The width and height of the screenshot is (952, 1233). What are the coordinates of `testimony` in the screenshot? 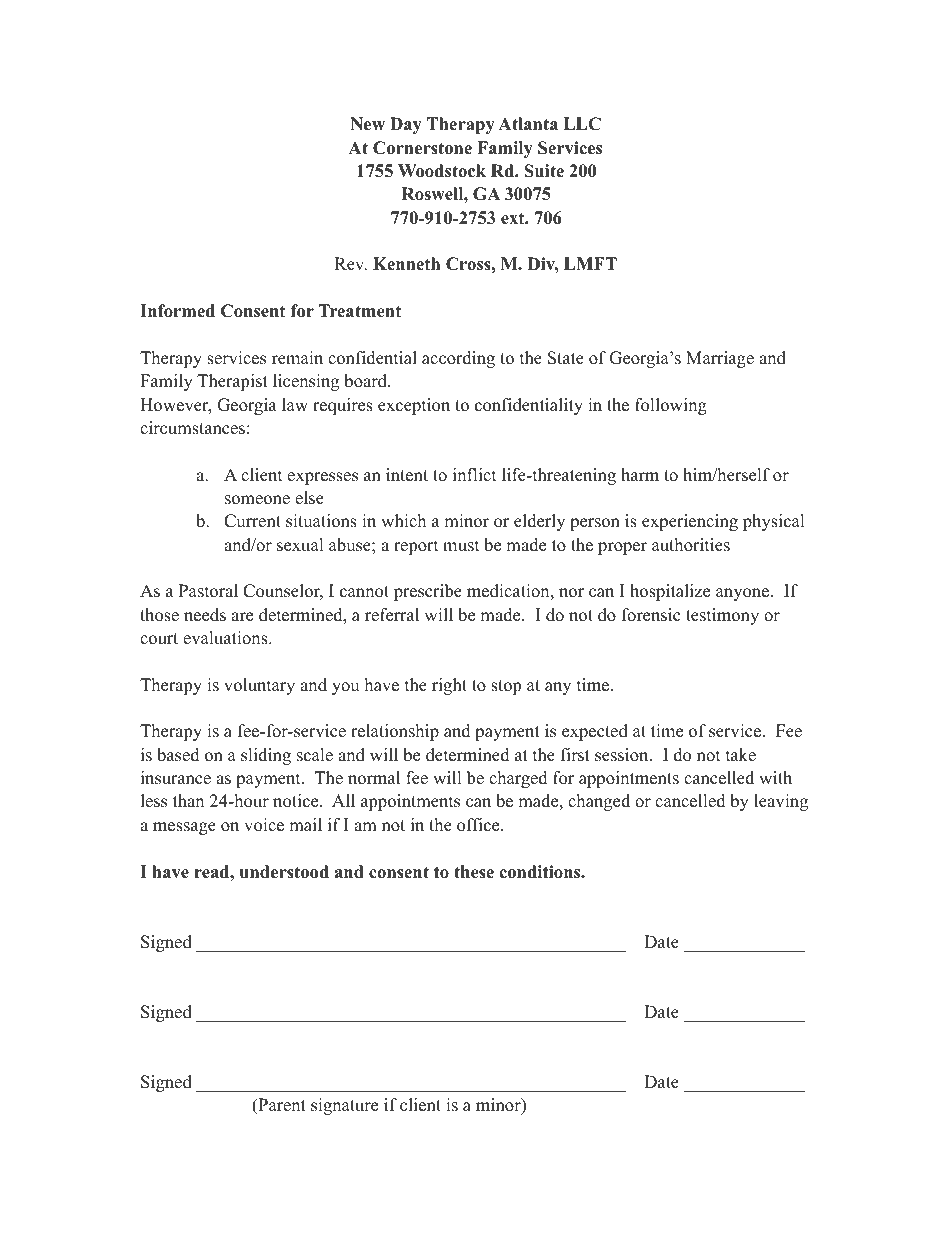 It's located at (722, 616).
